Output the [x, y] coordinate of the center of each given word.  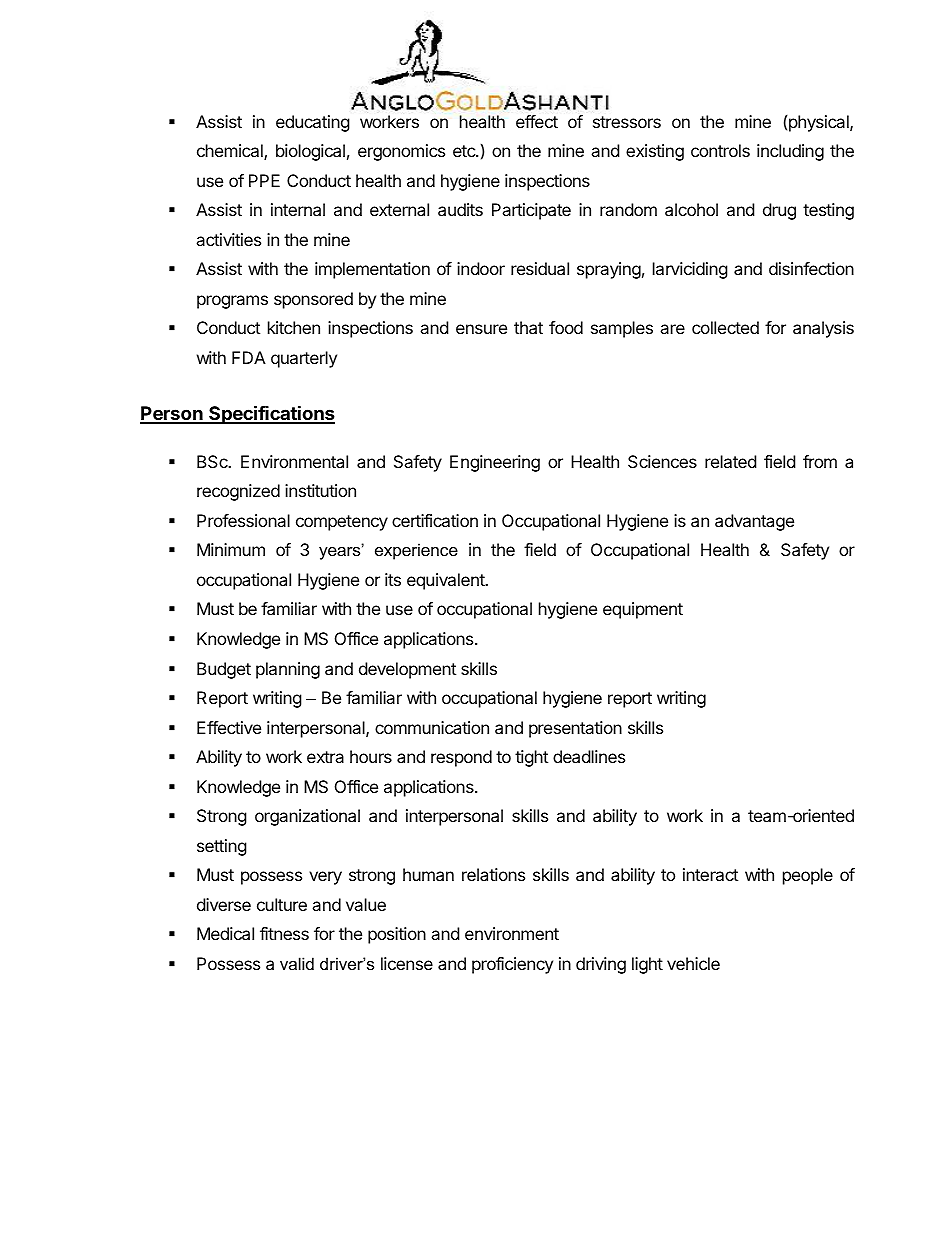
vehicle [693, 963]
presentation [575, 729]
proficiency [512, 965]
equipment [643, 610]
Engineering [495, 463]
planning [288, 670]
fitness [284, 933]
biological [310, 152]
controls [720, 150]
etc [465, 151]
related [730, 461]
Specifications [271, 414]
